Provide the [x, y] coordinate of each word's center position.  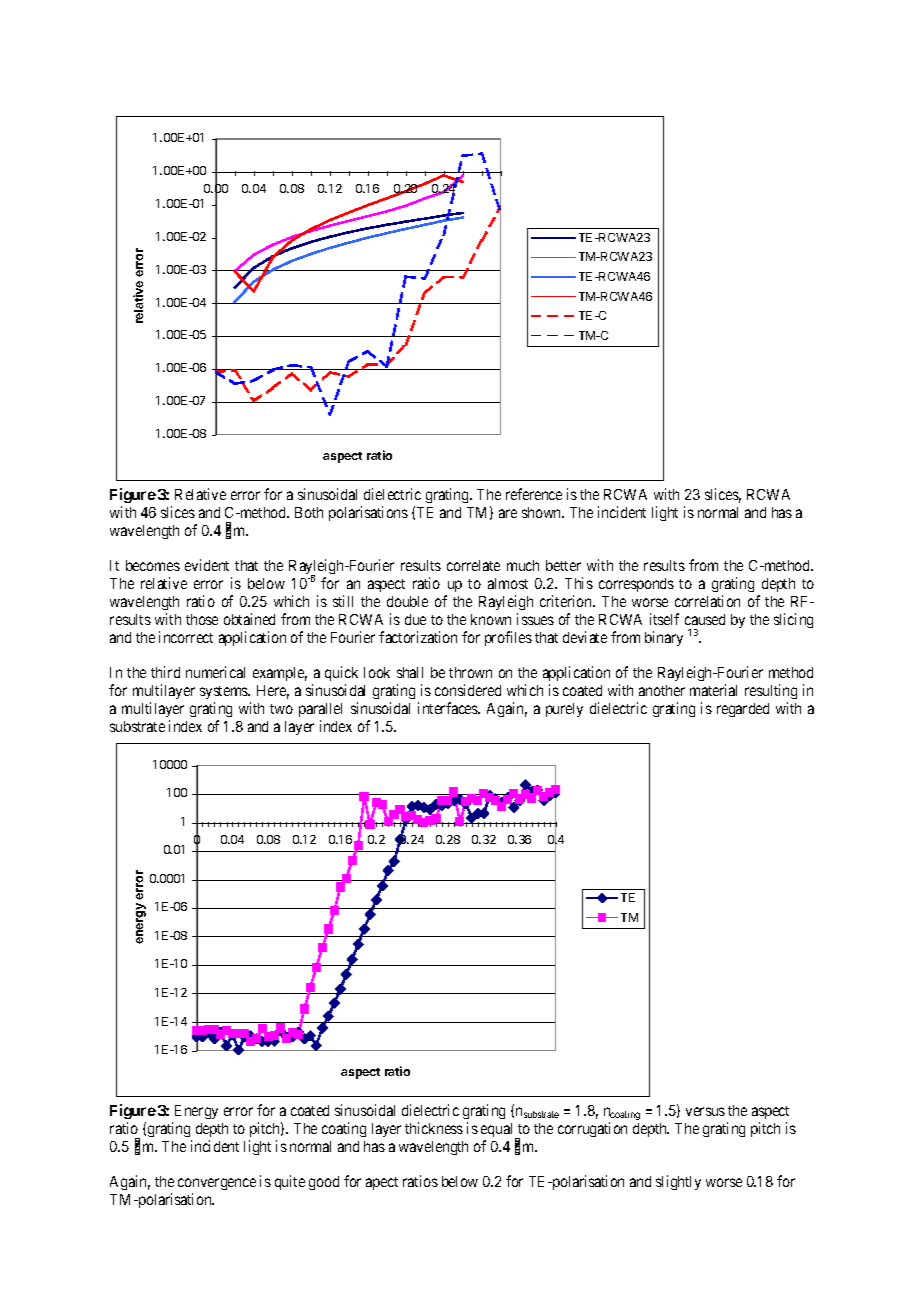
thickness [434, 1128]
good [324, 1183]
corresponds [636, 585]
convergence [217, 1186]
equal [499, 1131]
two [281, 709]
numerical [215, 672]
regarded [743, 710]
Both [309, 512]
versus [705, 1111]
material [713, 690]
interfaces [449, 708]
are [508, 513]
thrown [470, 672]
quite [290, 1182]
